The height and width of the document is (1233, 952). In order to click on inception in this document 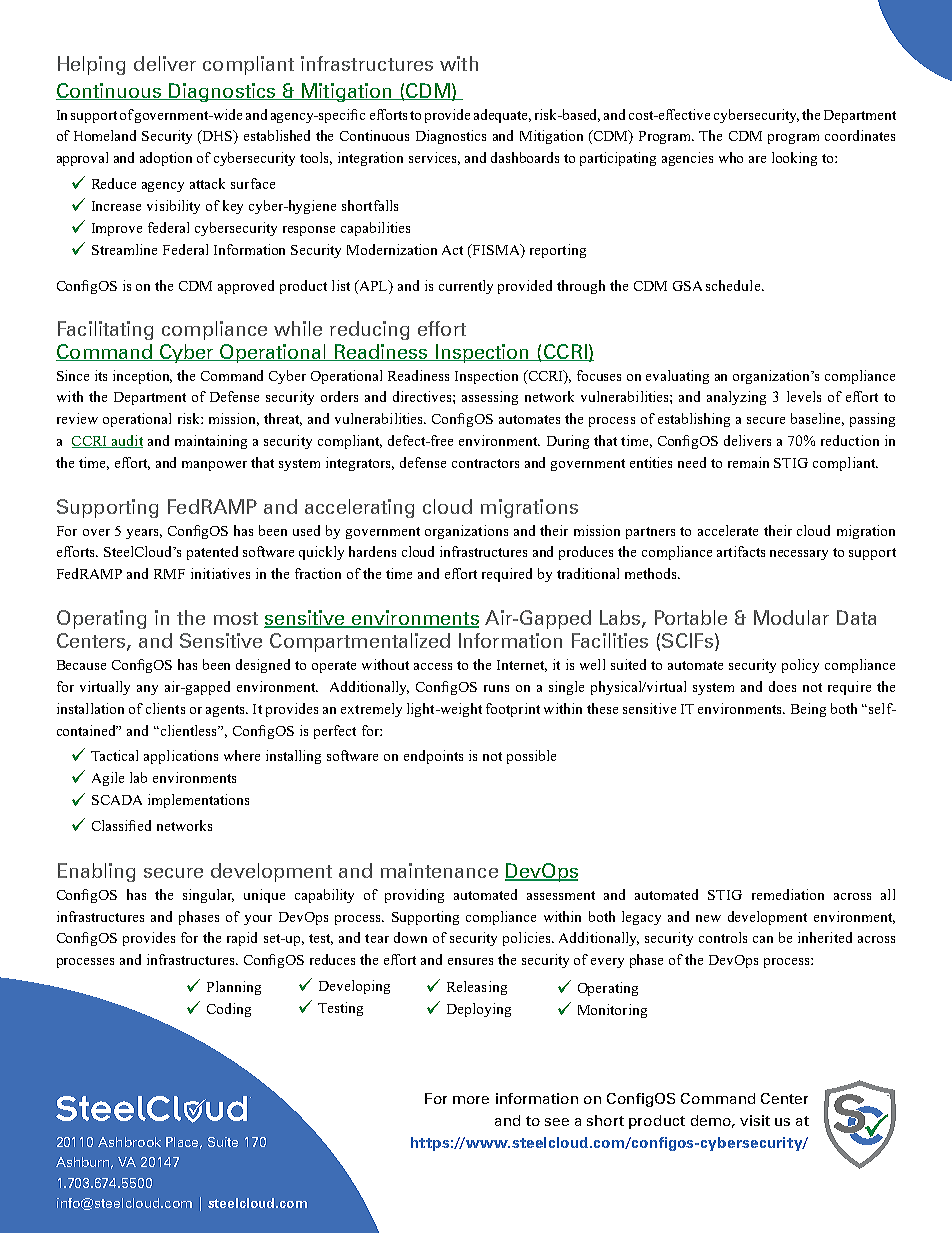, I will do `click(142, 377)`.
